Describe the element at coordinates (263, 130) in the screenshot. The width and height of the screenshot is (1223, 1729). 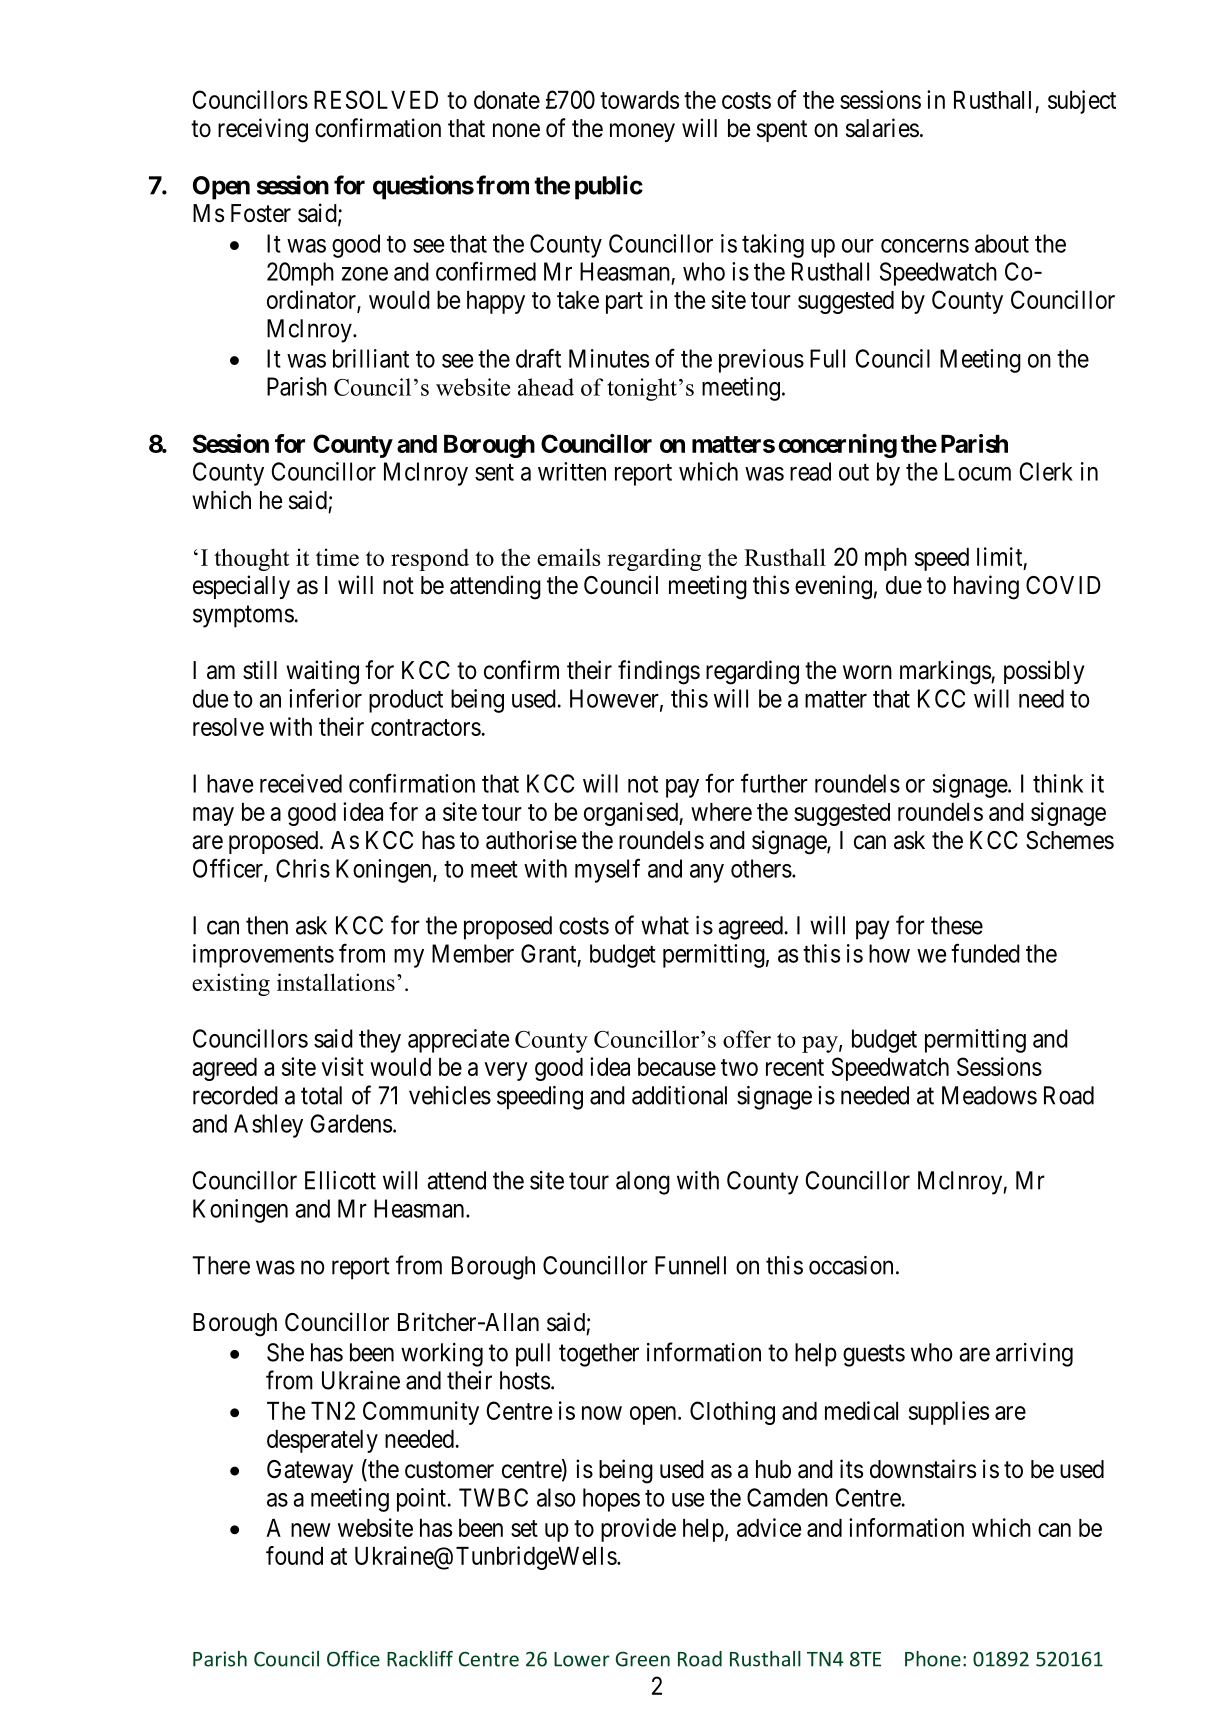
I see `receiving` at that location.
